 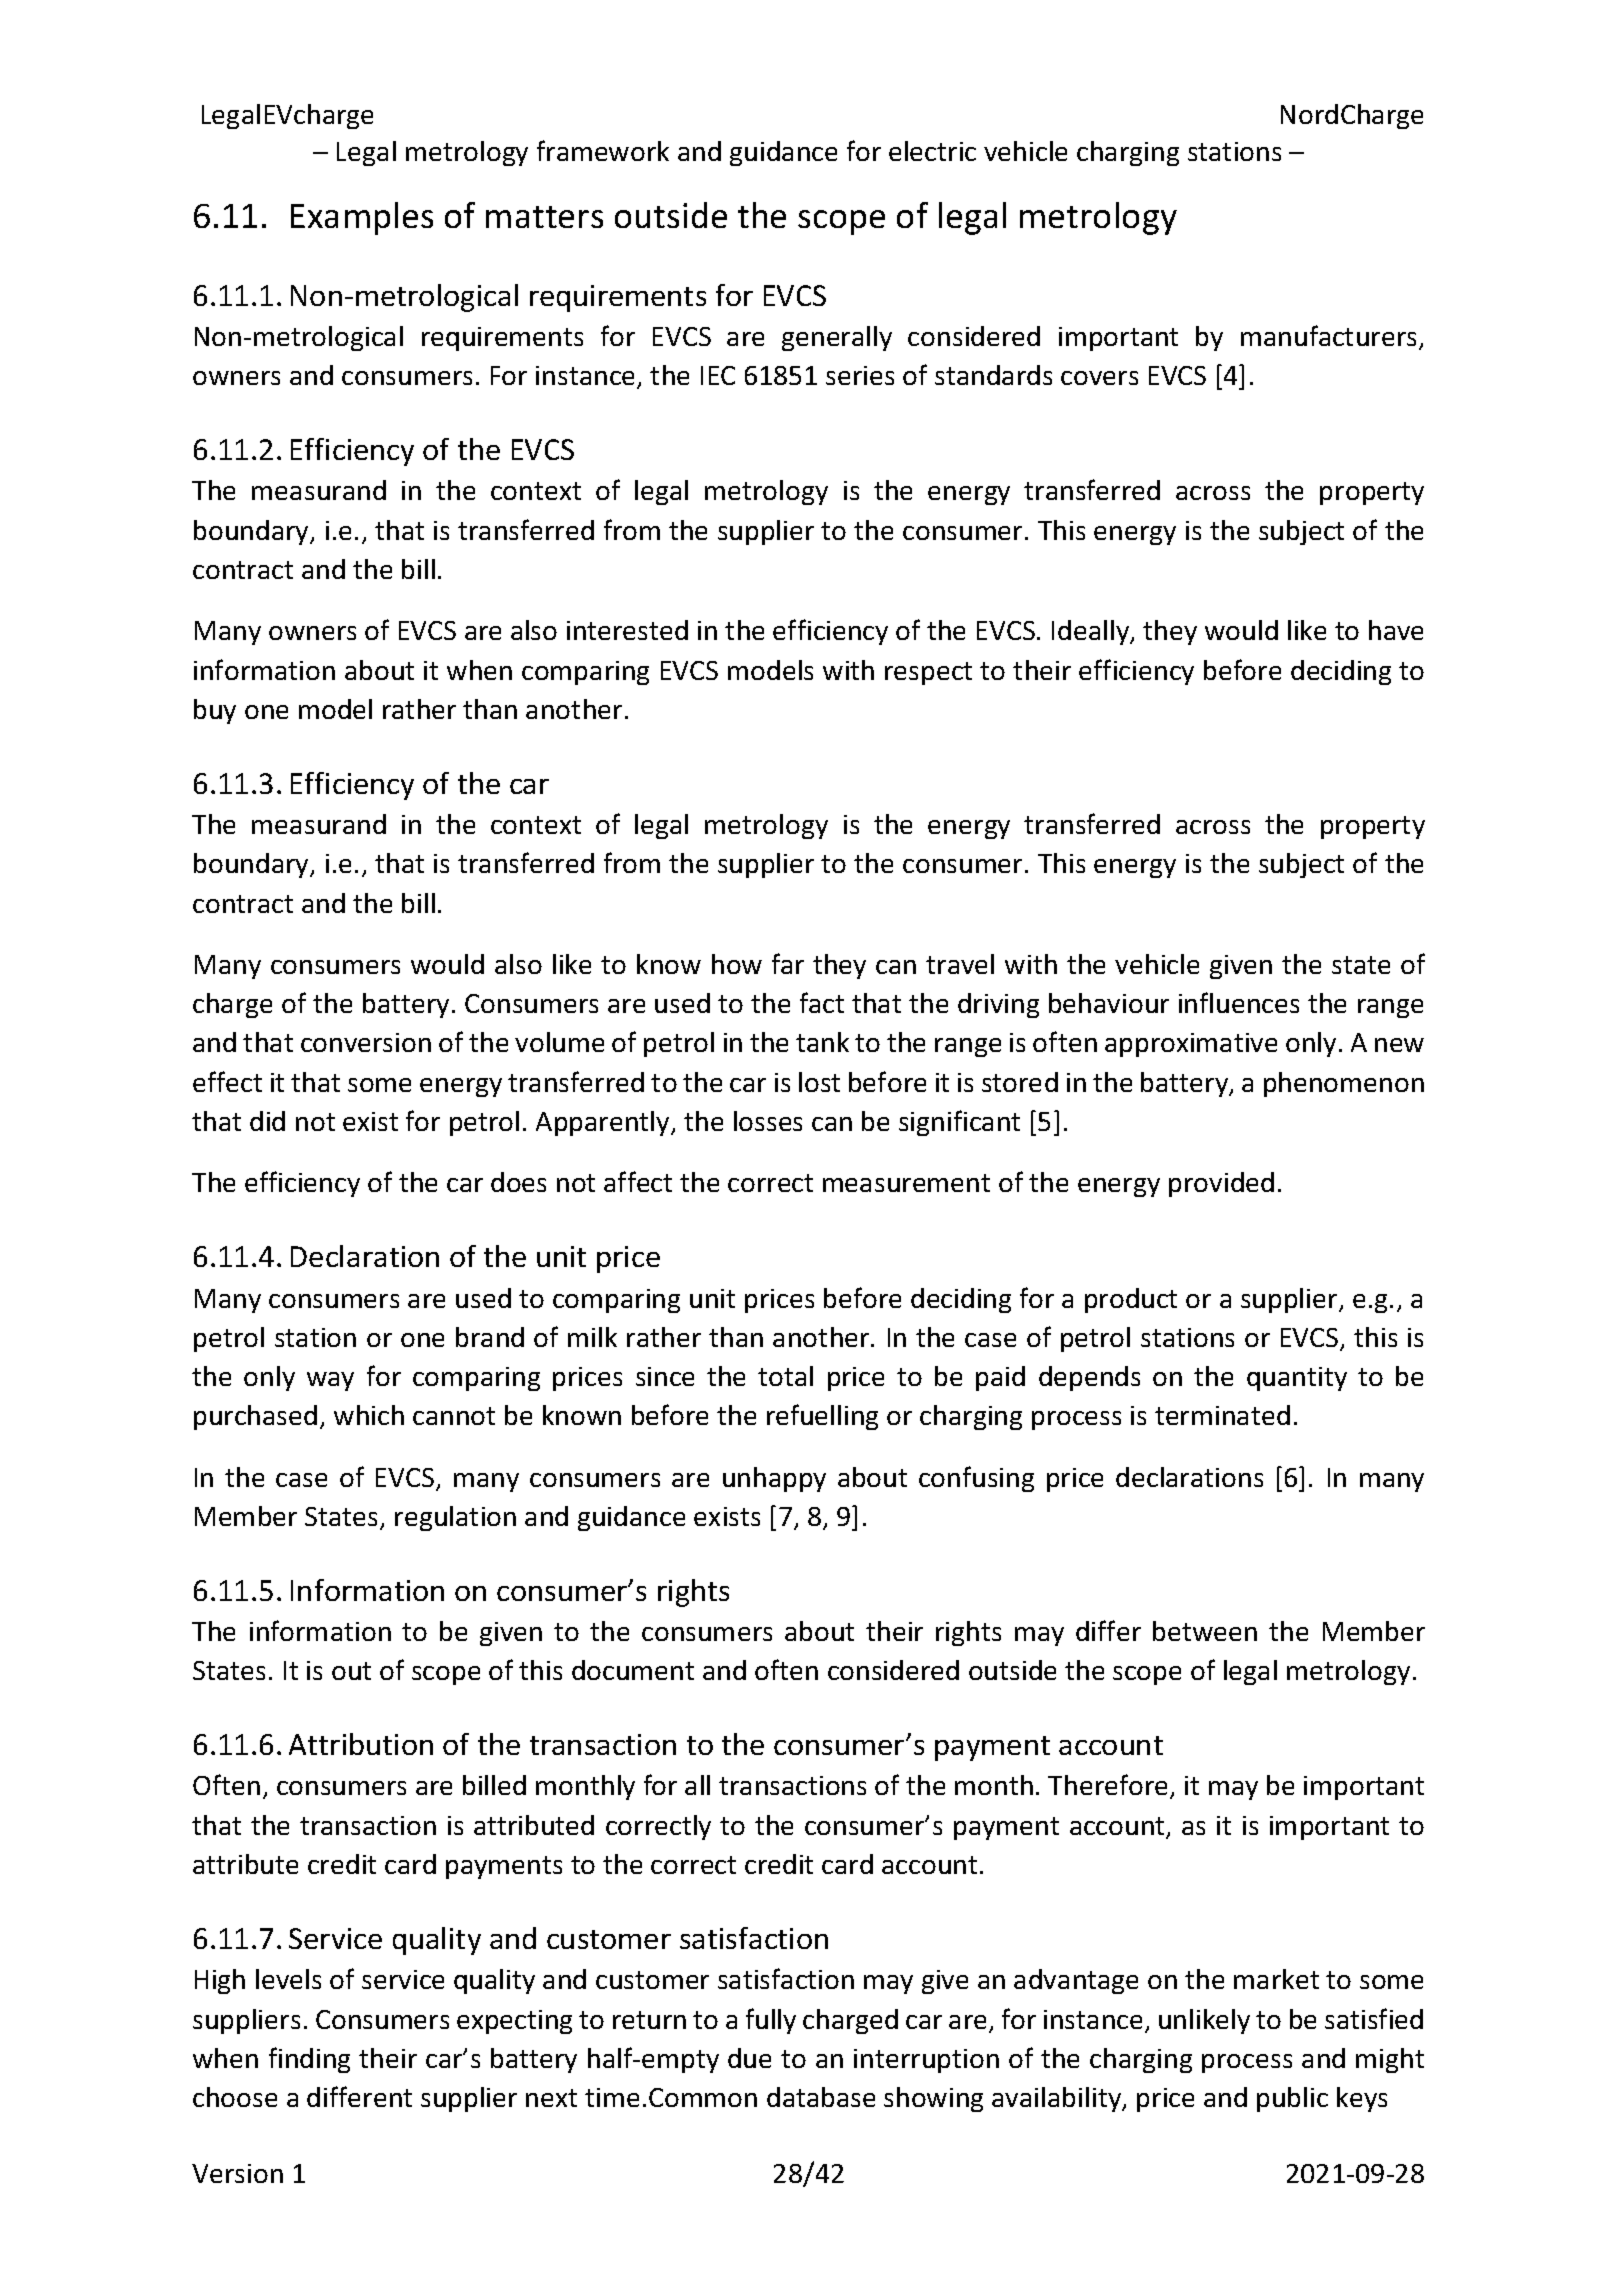 I want to click on fully, so click(x=771, y=2021).
